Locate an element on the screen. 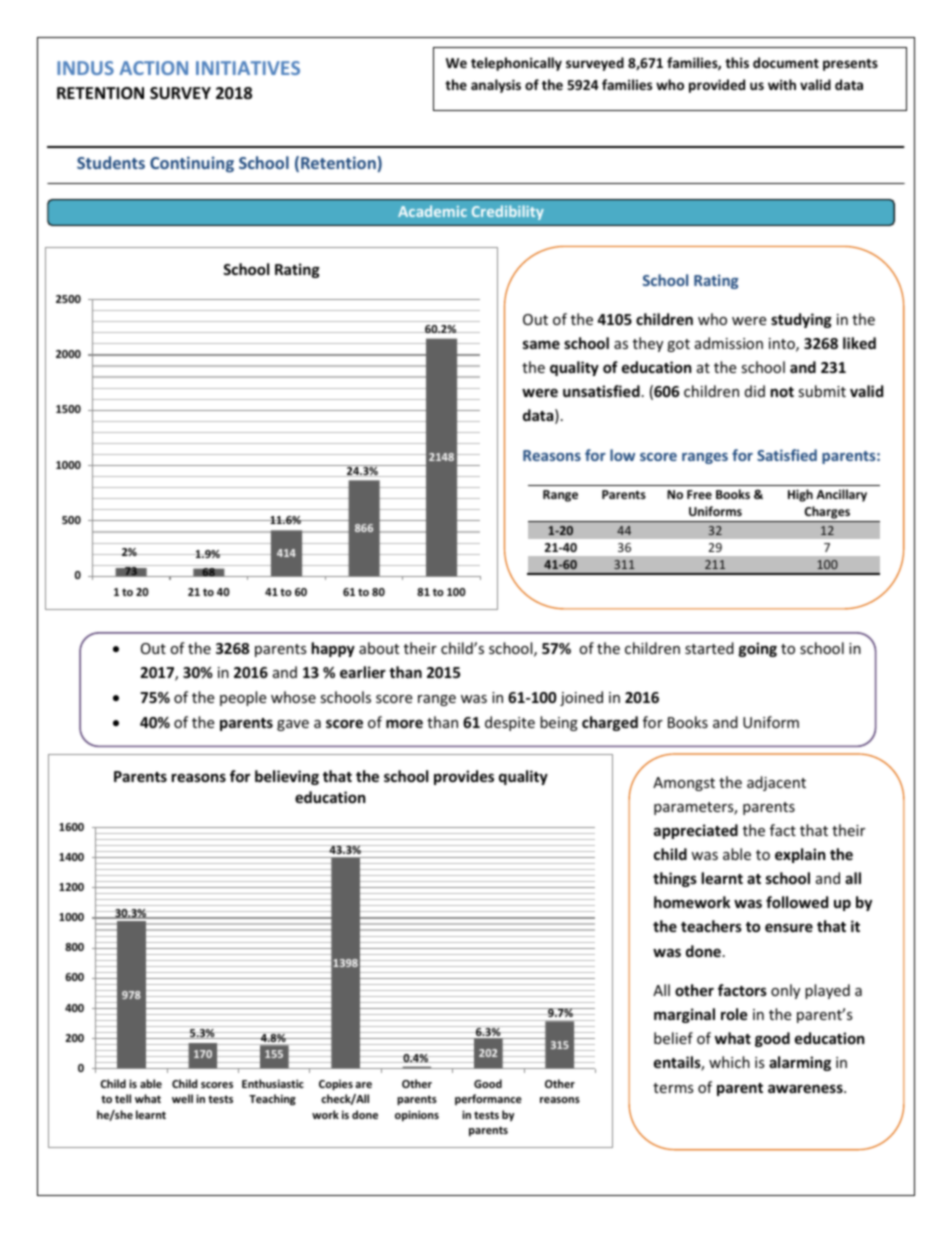  believing is located at coordinates (287, 777).
